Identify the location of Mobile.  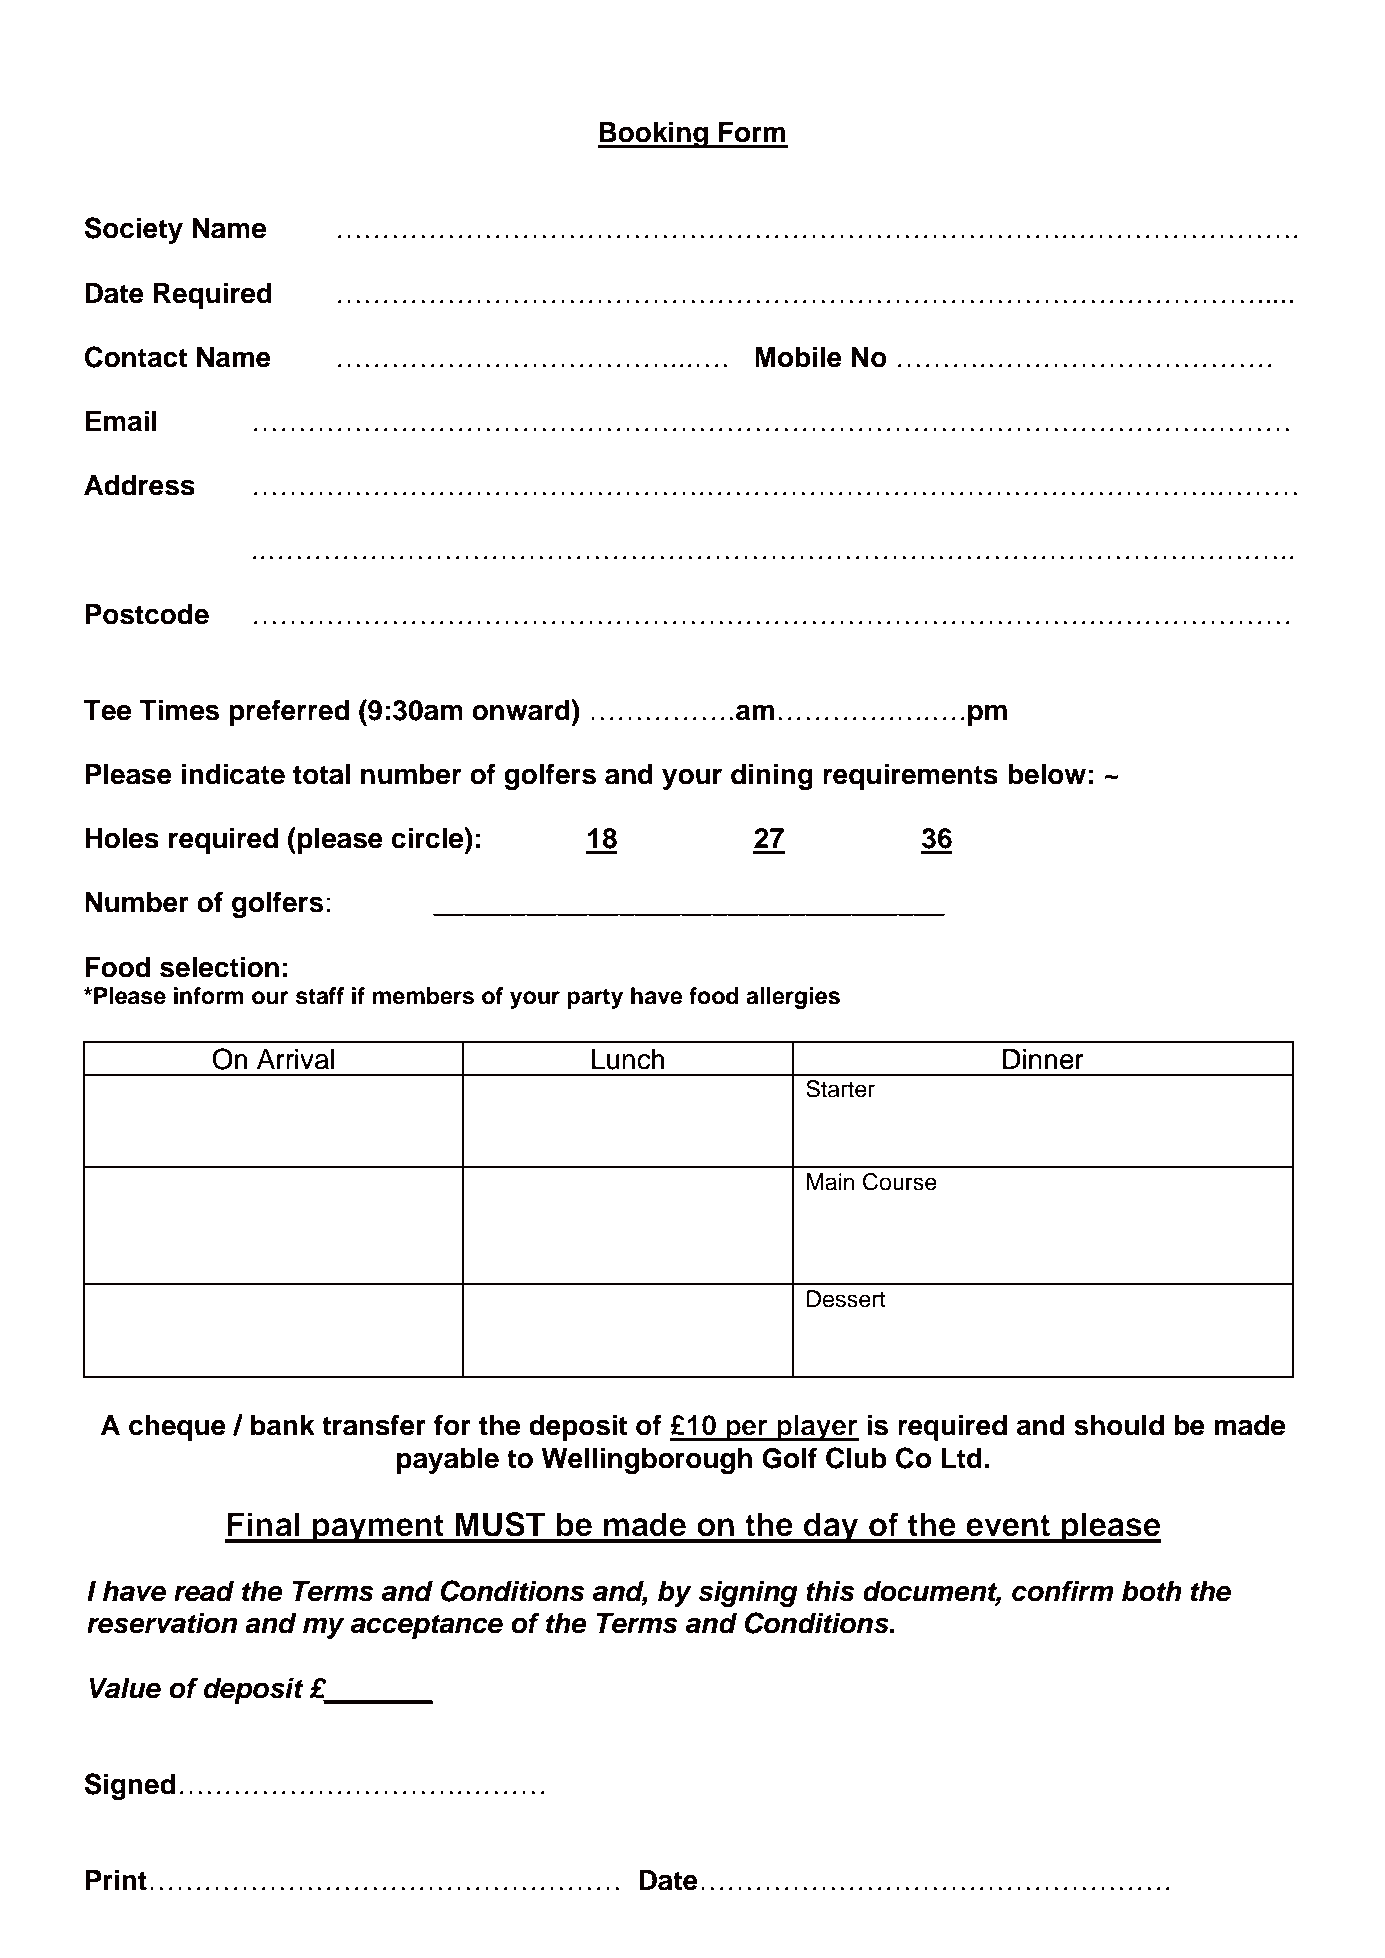
(798, 357).
